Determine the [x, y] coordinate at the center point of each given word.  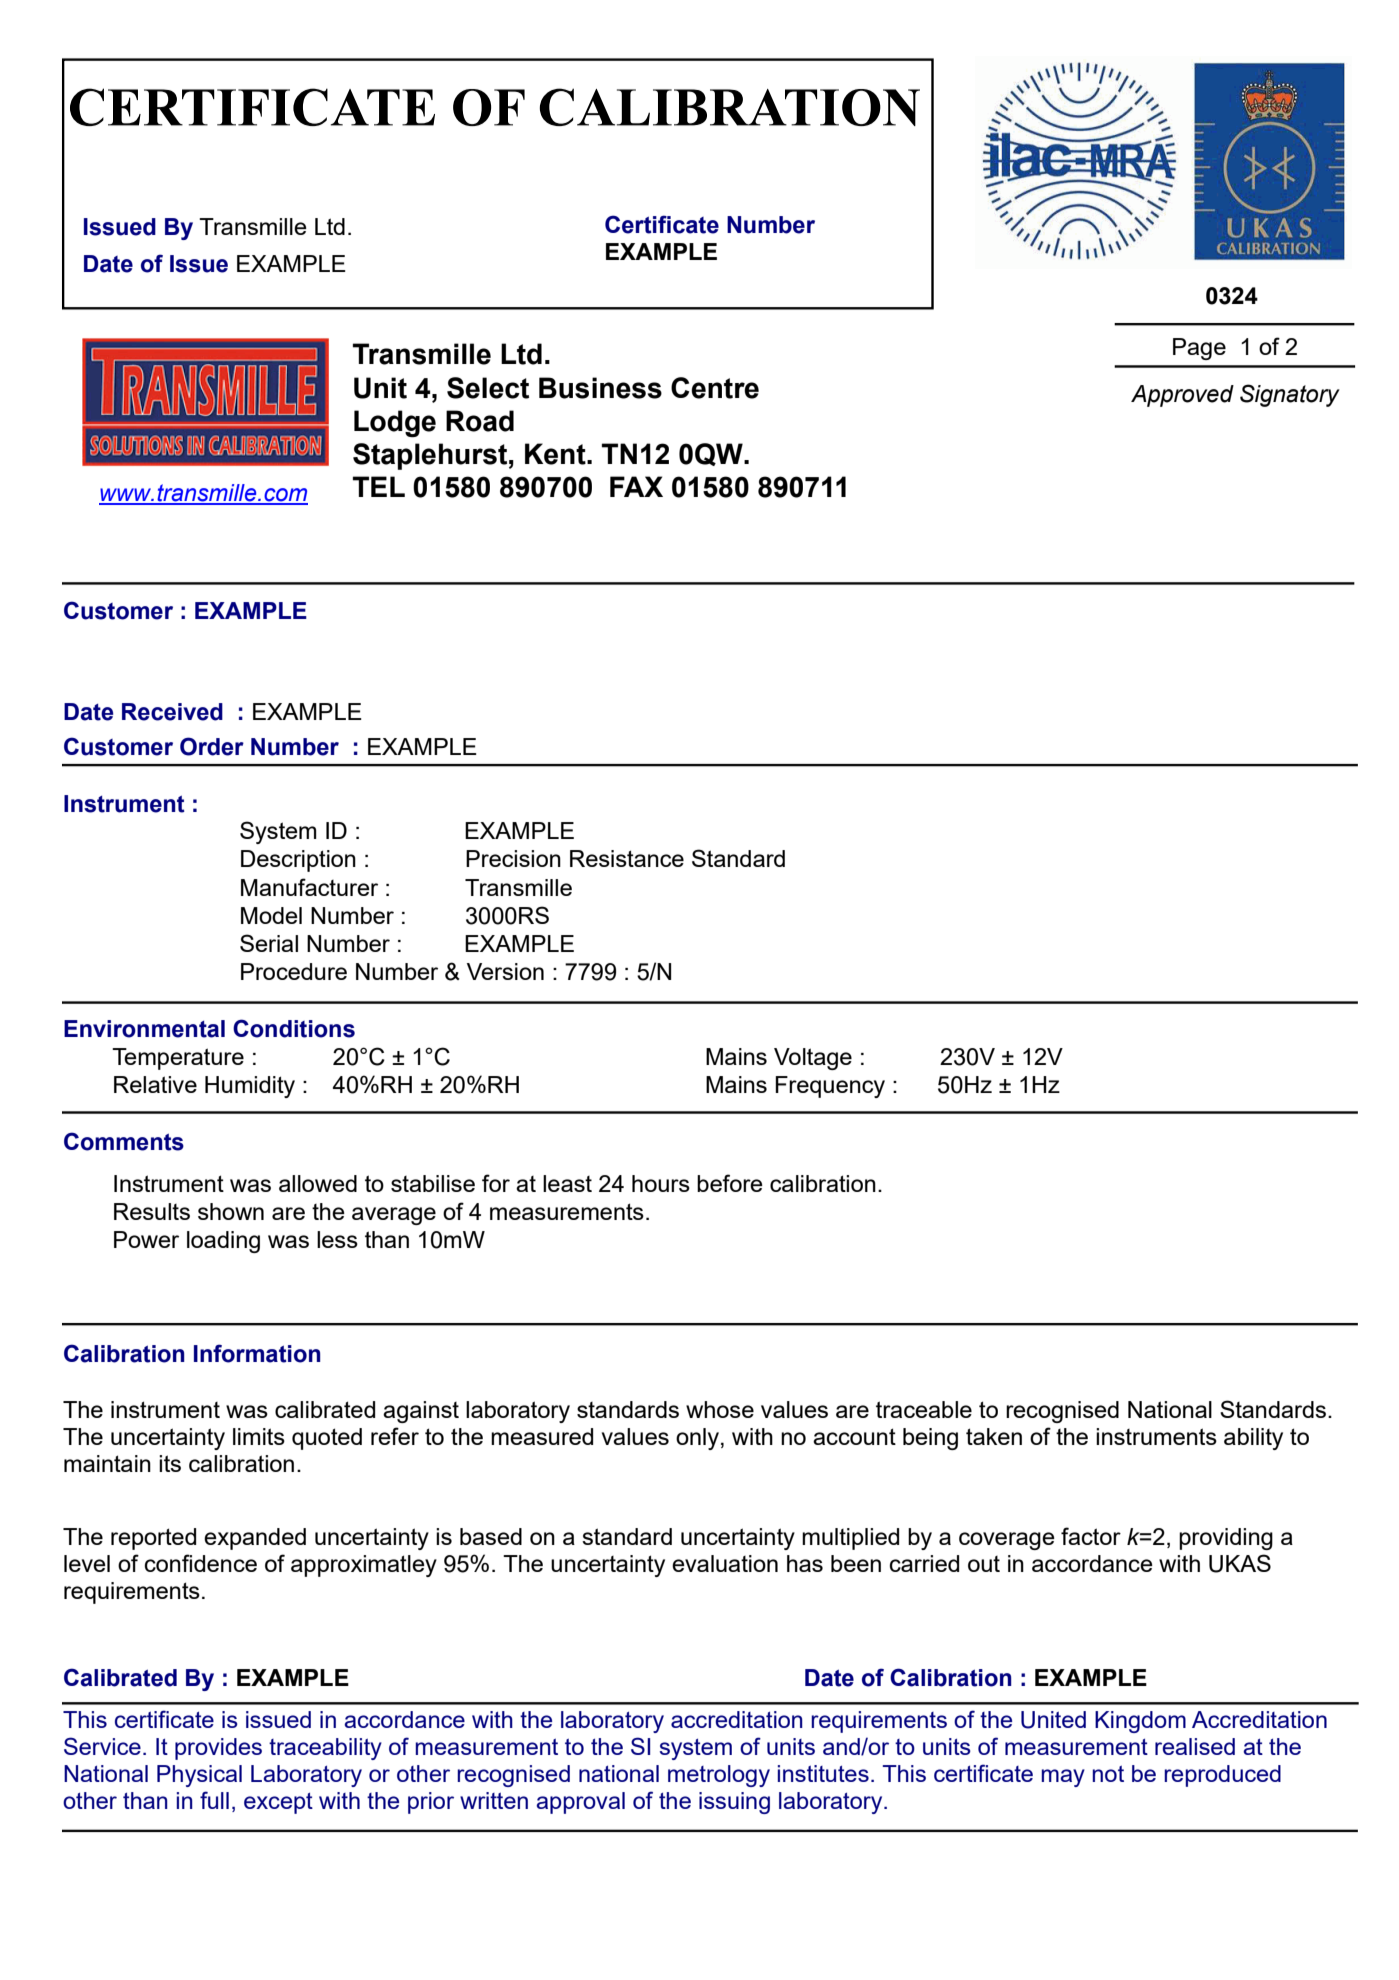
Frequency [830, 1087]
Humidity [250, 1087]
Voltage [813, 1059]
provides [218, 1749]
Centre [715, 388]
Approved [1182, 396]
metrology [719, 1776]
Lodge [395, 423]
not [1108, 1774]
